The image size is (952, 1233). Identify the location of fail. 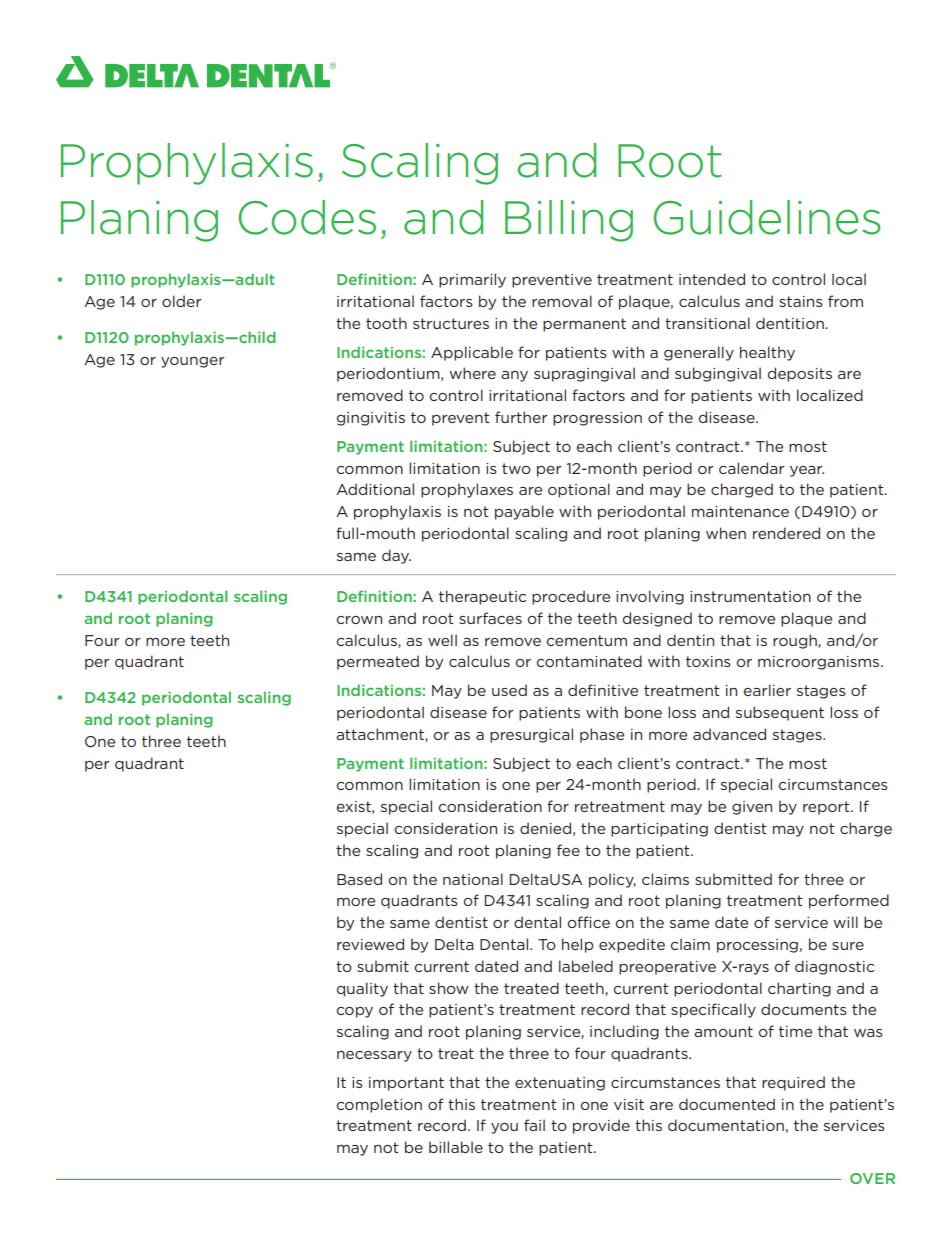
(534, 1125).
